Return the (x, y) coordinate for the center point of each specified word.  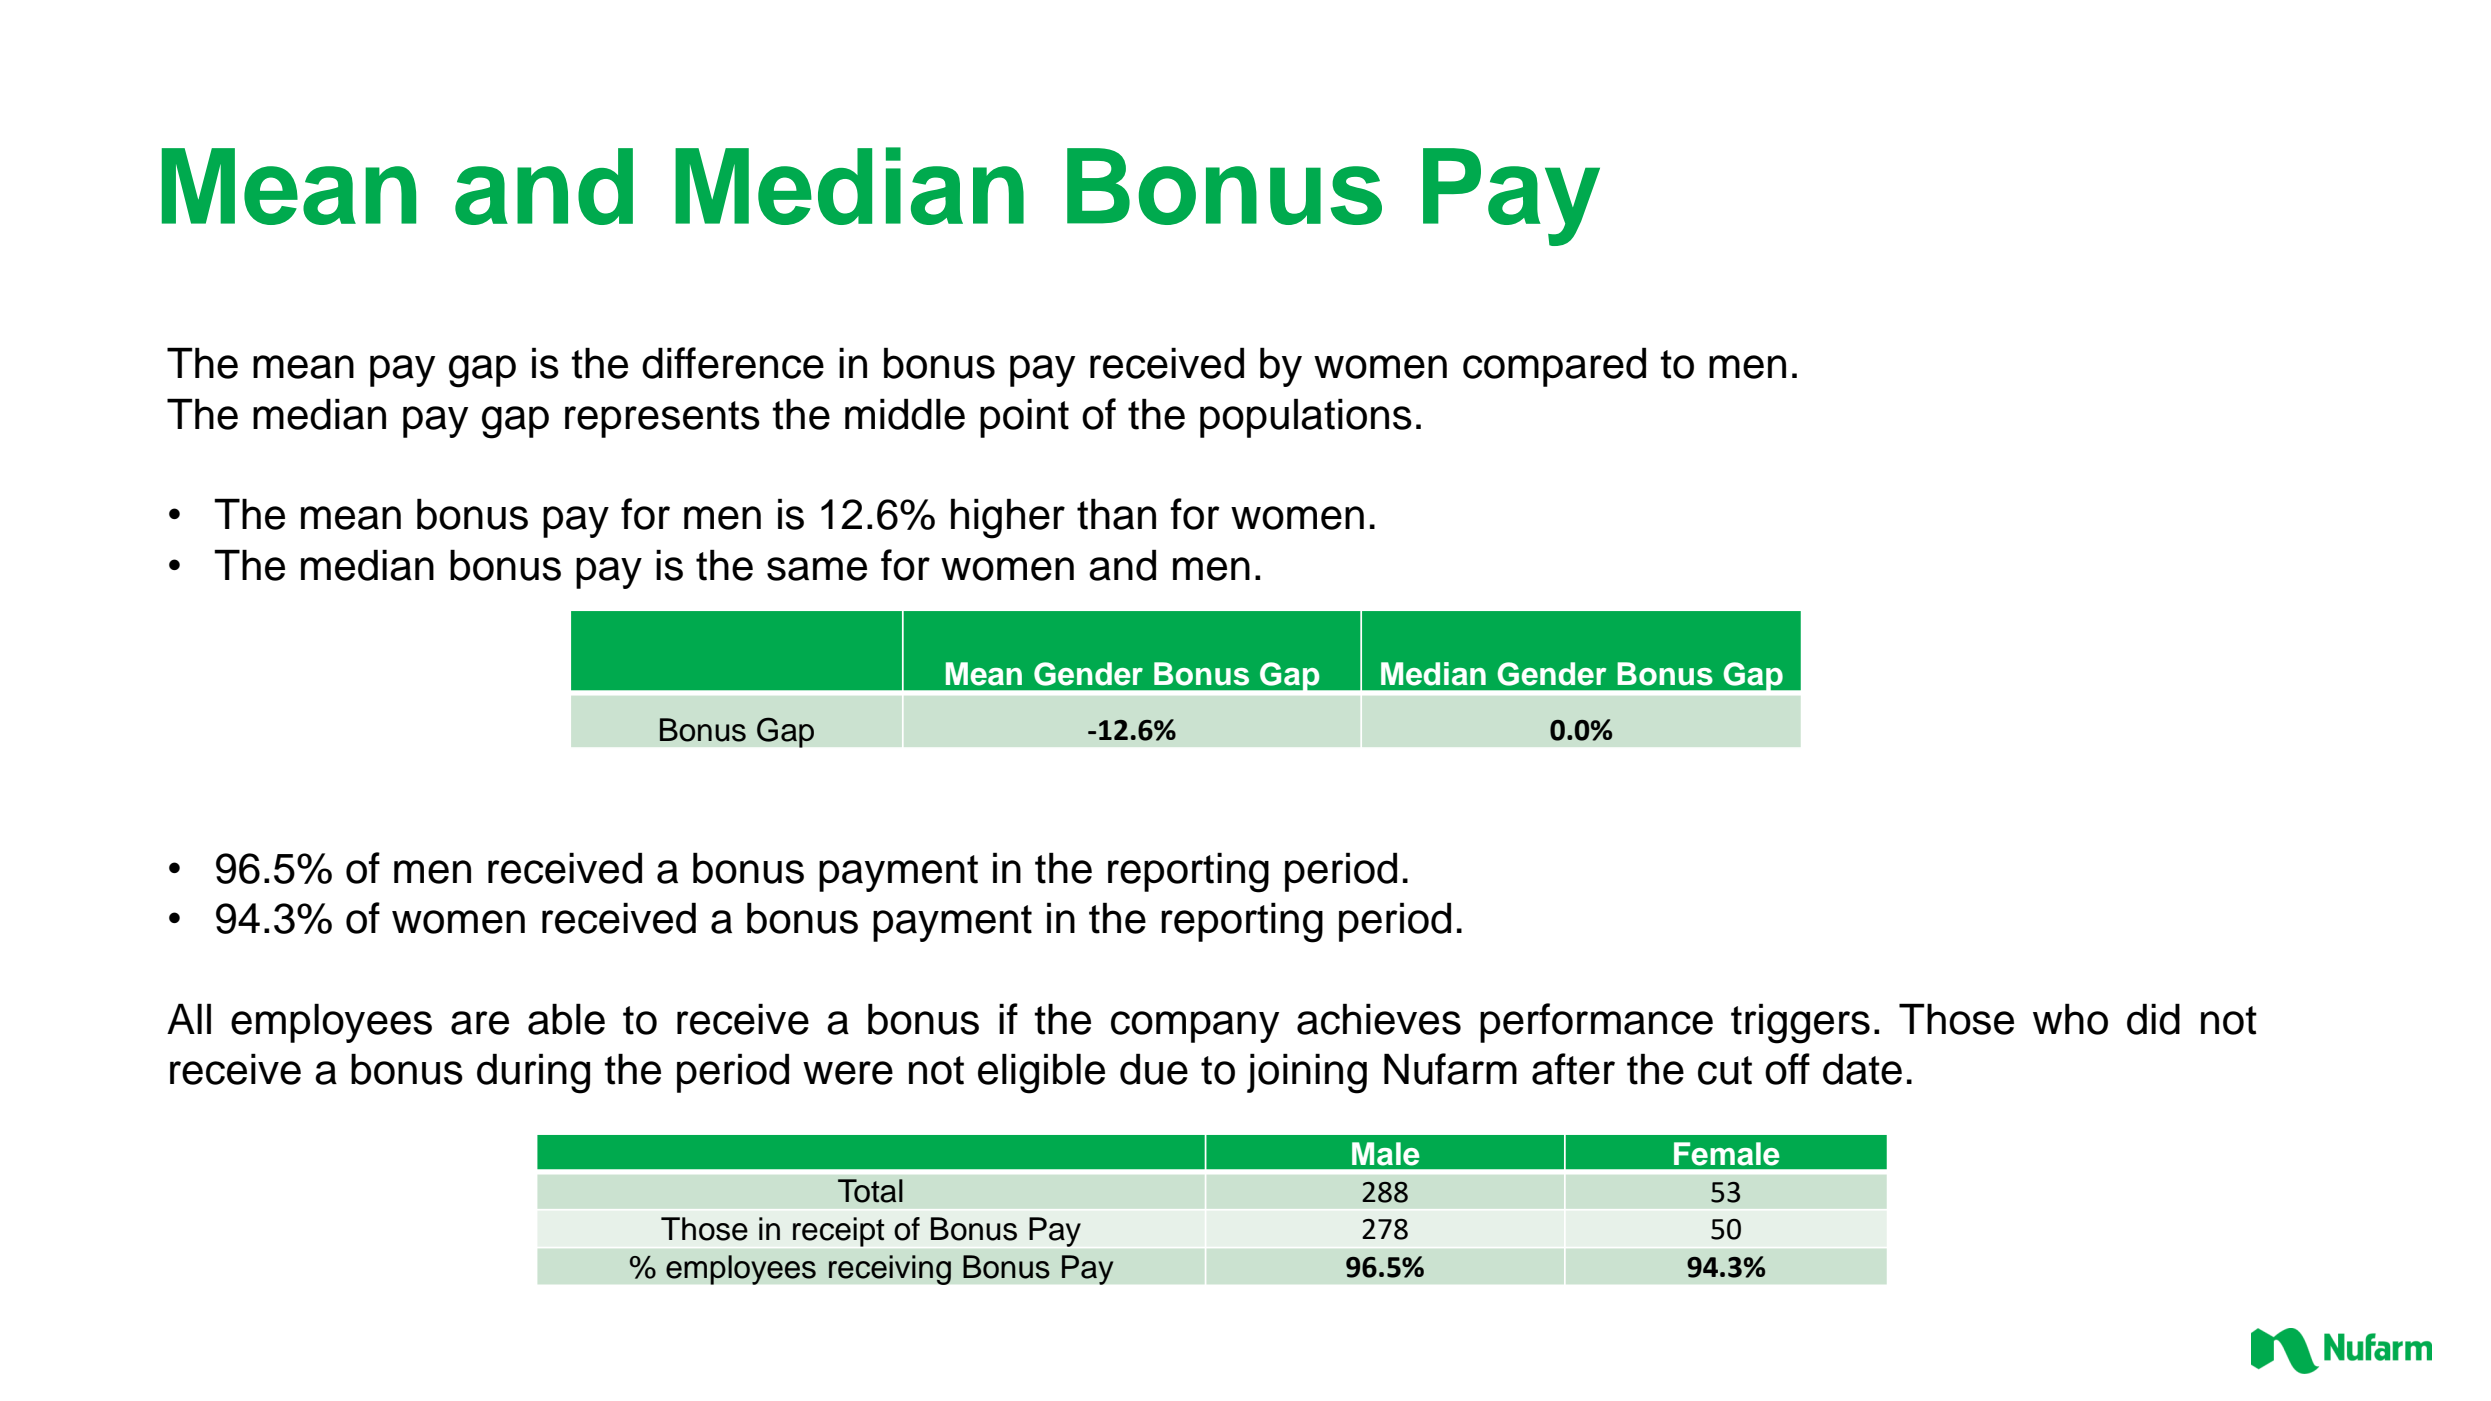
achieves (1379, 1019)
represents (662, 419)
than (1116, 514)
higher (1008, 518)
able (566, 1019)
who (2070, 1019)
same (817, 569)
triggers (1800, 1023)
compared (1554, 367)
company (1195, 1027)
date (1862, 1069)
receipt (838, 1232)
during (533, 1073)
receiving (890, 1270)
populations (1306, 418)
